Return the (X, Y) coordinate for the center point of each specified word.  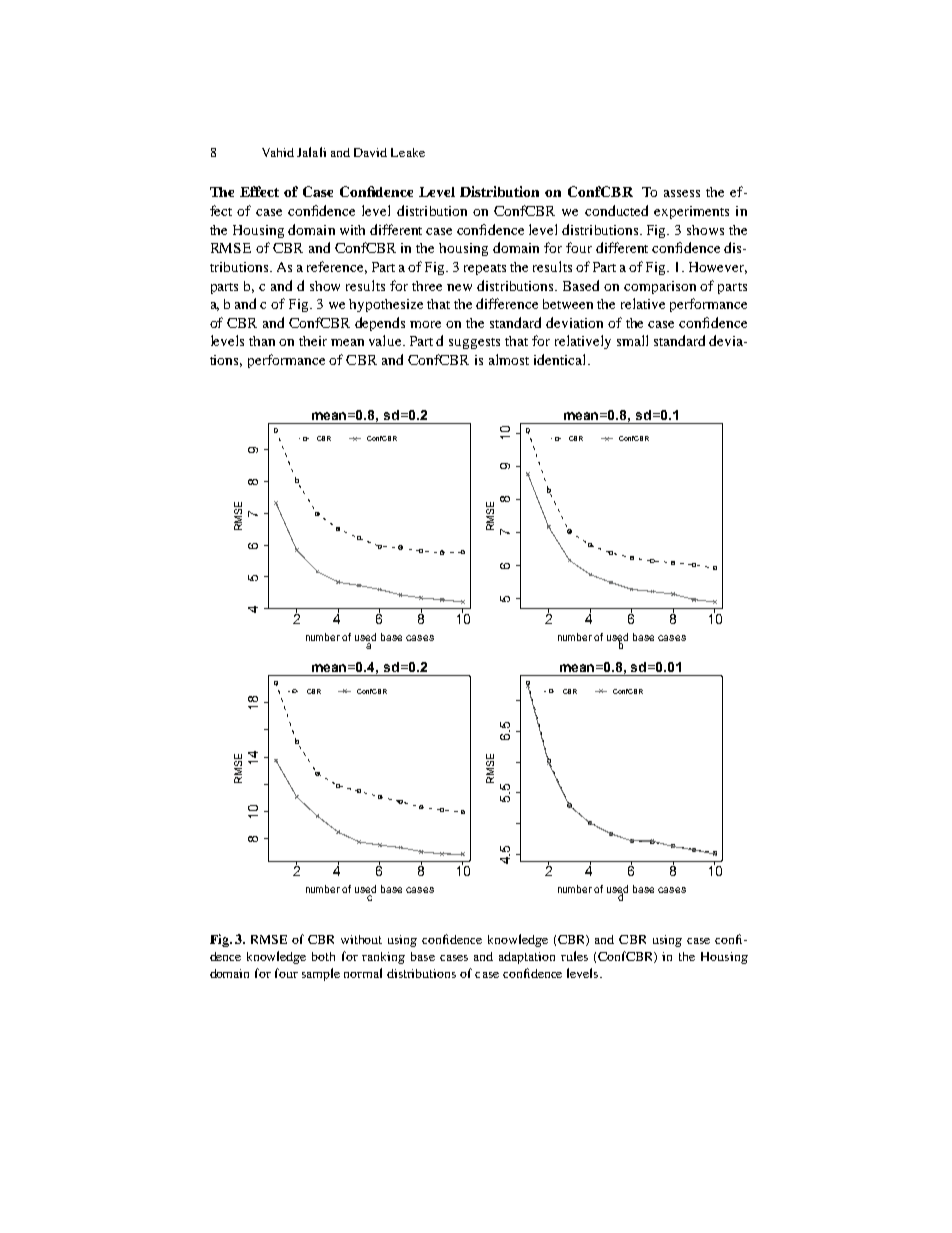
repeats (485, 269)
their (313, 341)
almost (509, 359)
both (323, 956)
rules (574, 956)
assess (682, 193)
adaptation (527, 958)
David (370, 152)
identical (561, 359)
